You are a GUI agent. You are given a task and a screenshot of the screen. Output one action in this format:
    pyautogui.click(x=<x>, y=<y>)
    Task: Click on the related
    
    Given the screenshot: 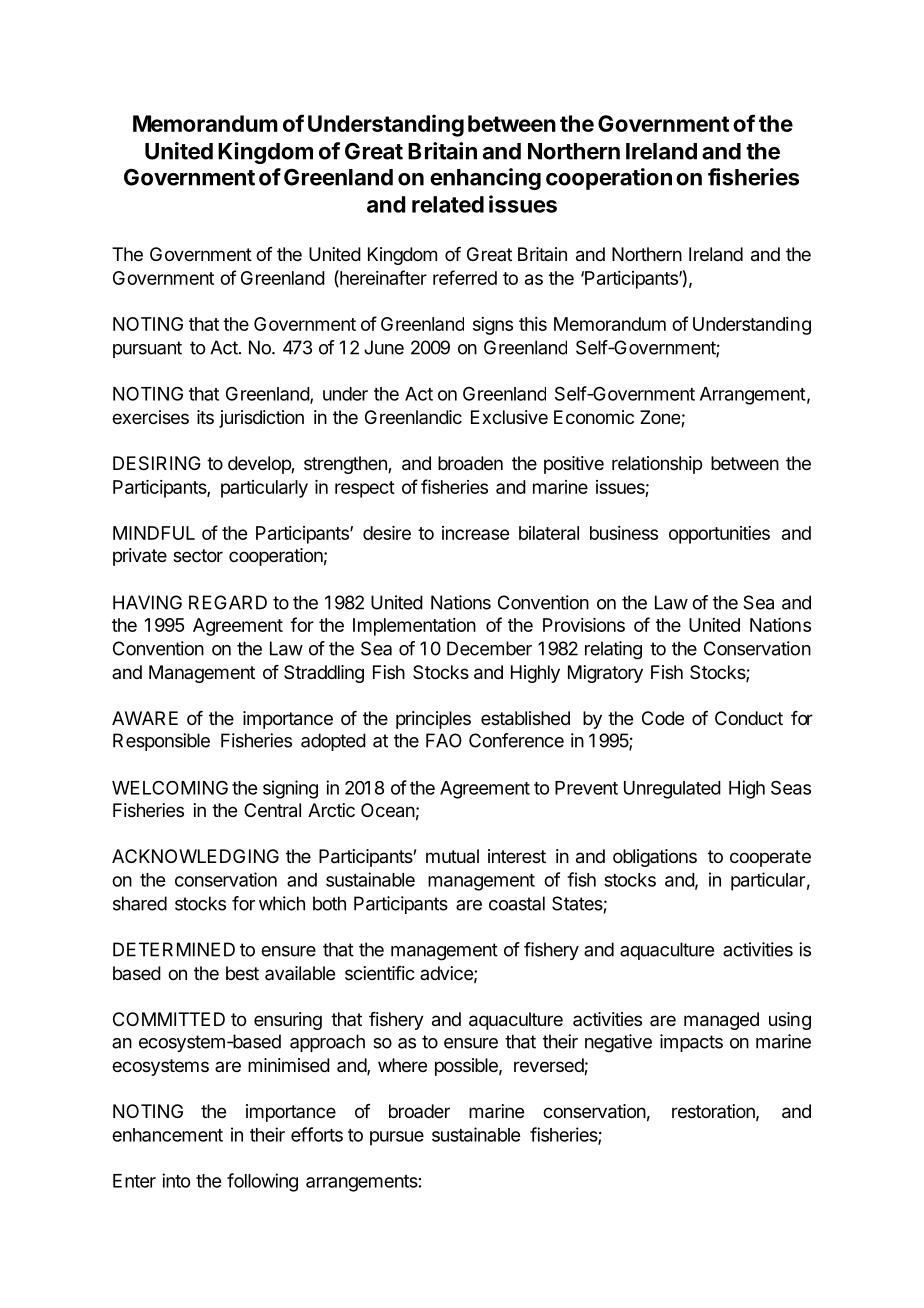 What is the action you would take?
    pyautogui.click(x=448, y=204)
